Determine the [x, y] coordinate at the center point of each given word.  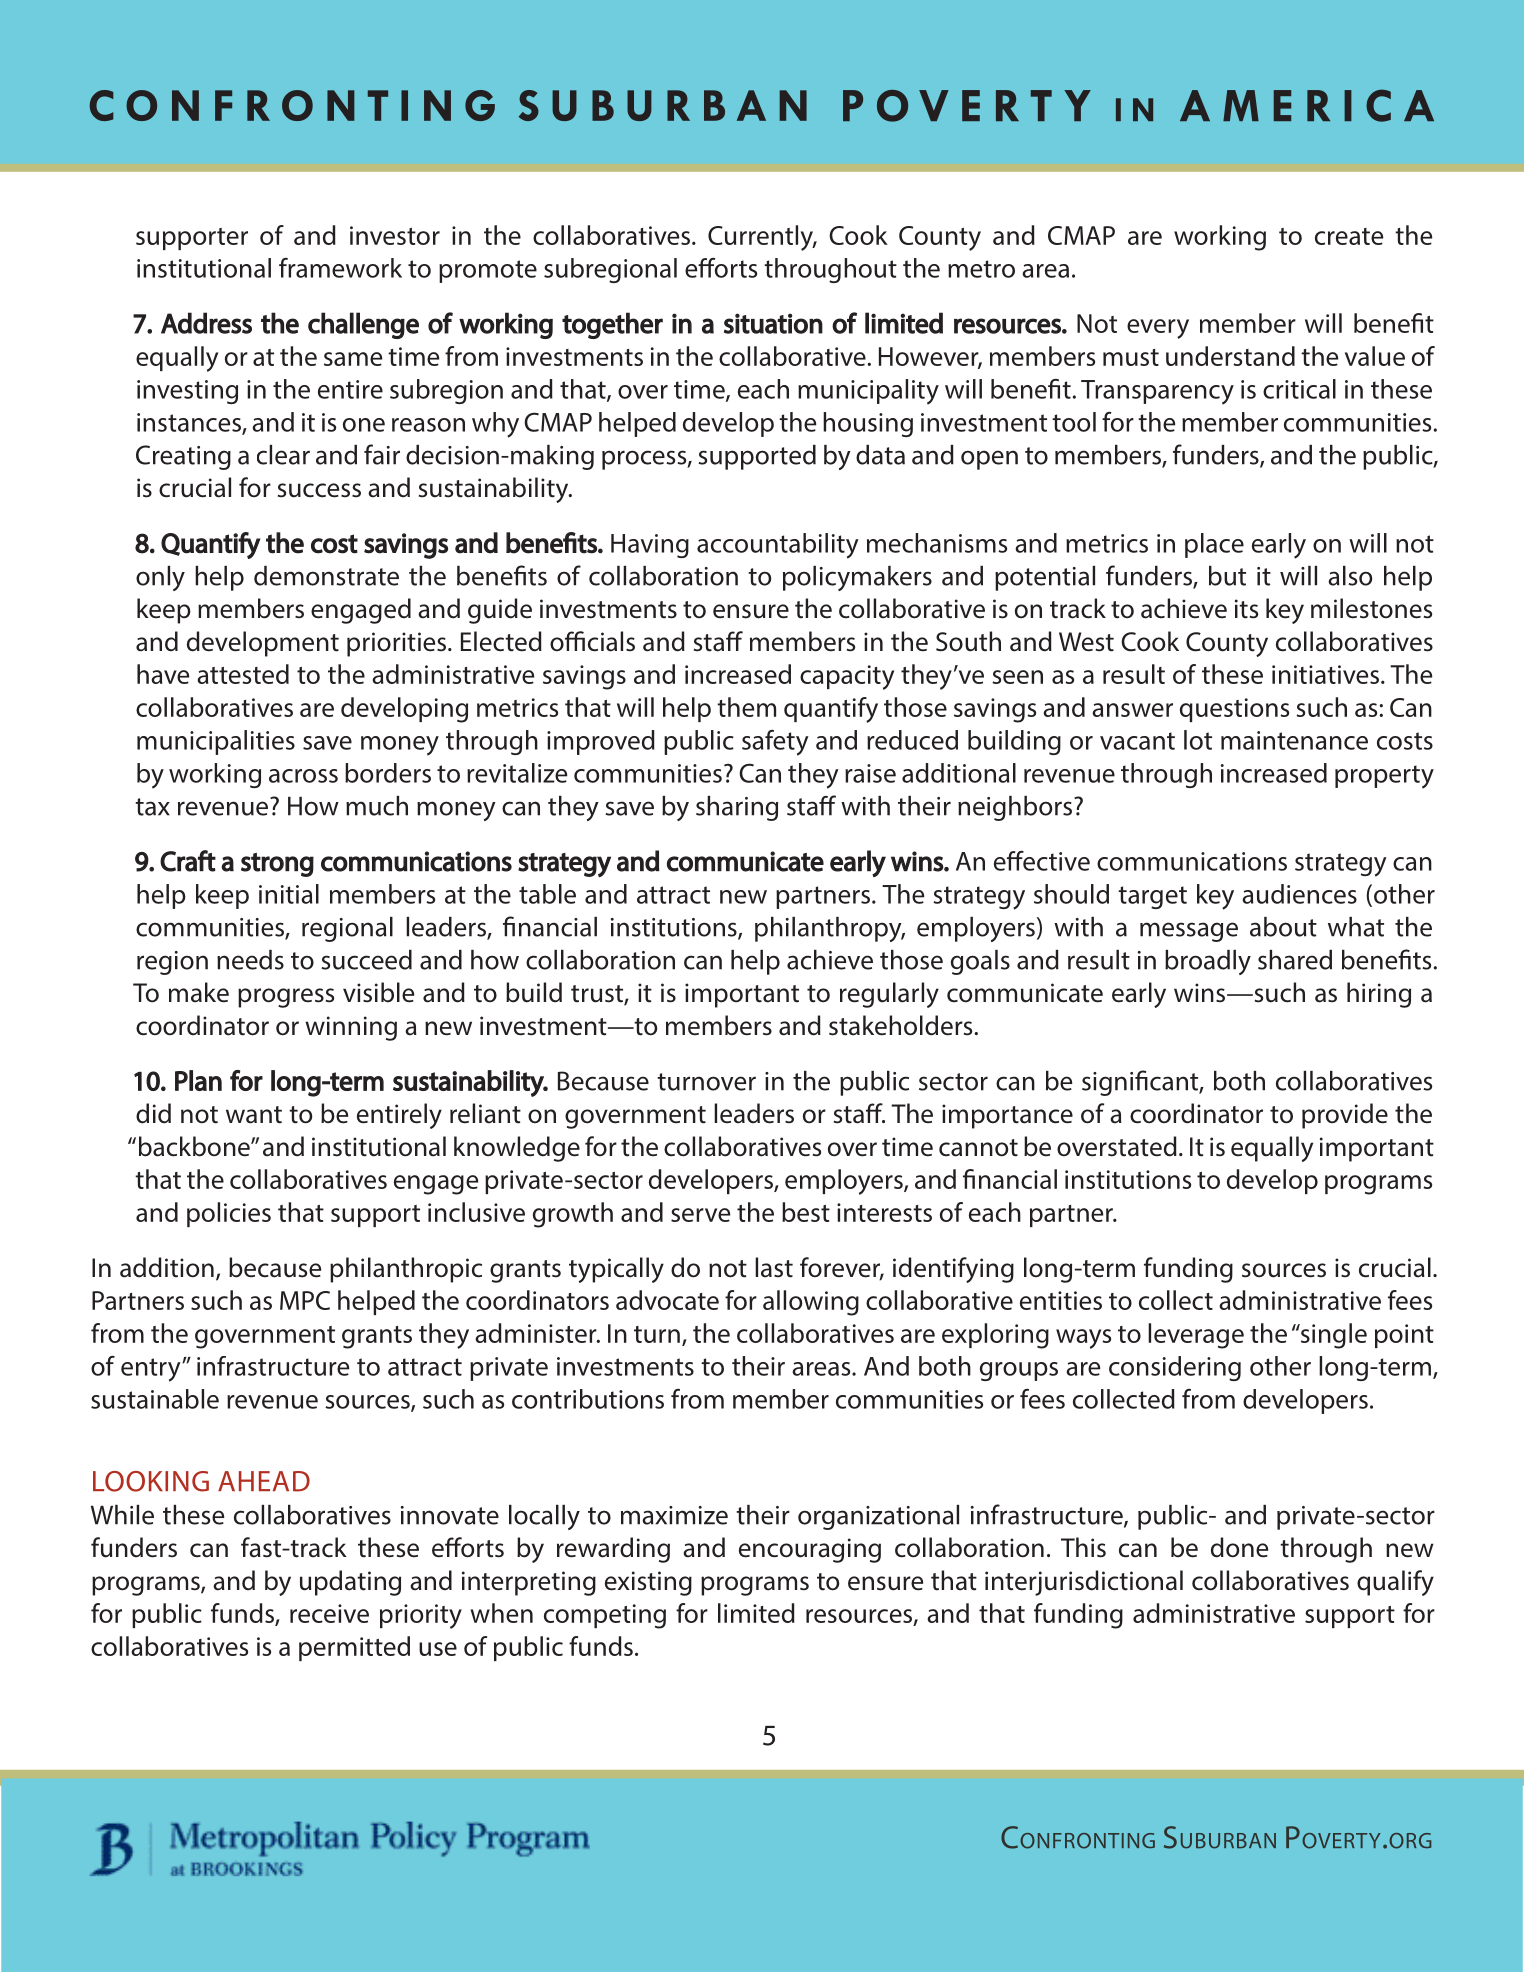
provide [1345, 1116]
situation [773, 323]
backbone [195, 1146]
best [806, 1212]
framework [340, 268]
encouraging [810, 1550]
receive [329, 1613]
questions [1234, 710]
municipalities [216, 742]
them [746, 707]
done [1239, 1547]
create [1349, 236]
